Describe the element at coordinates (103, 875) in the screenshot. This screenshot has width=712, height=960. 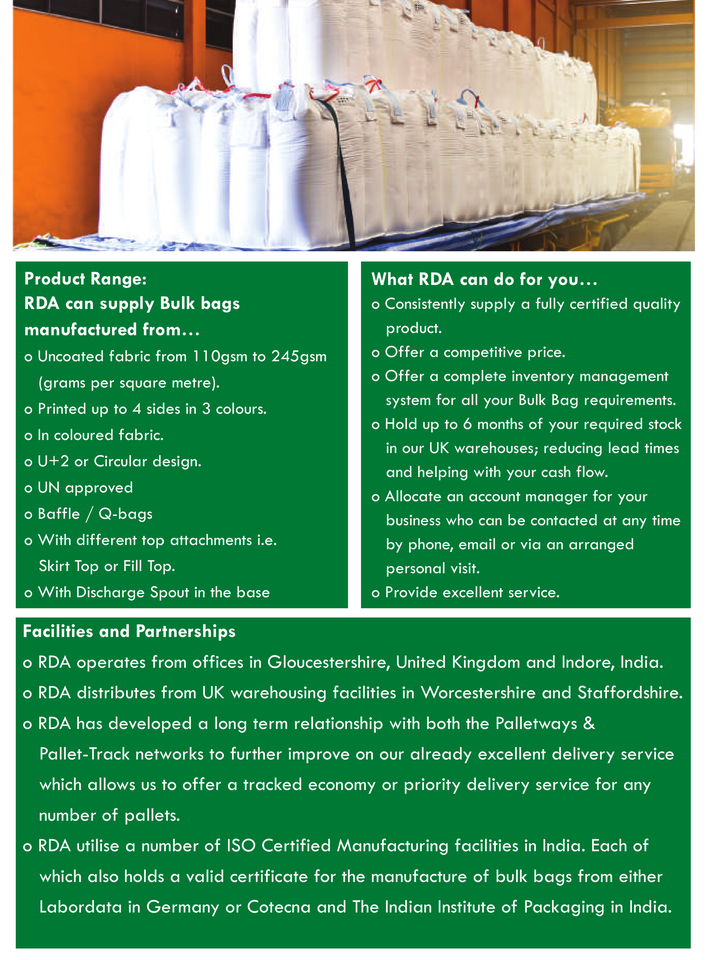
I see `also` at that location.
